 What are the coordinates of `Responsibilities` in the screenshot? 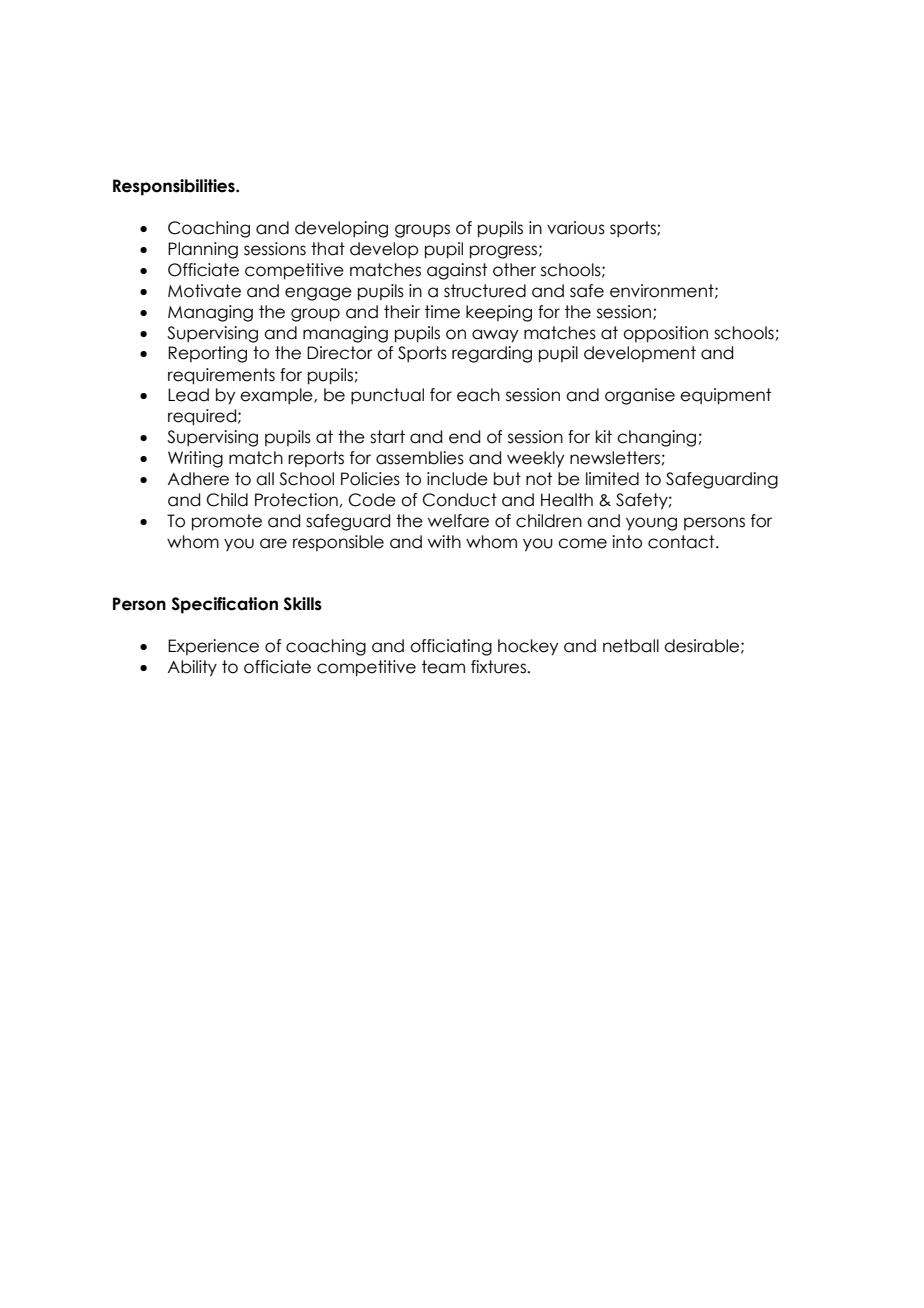 It's located at (175, 187).
